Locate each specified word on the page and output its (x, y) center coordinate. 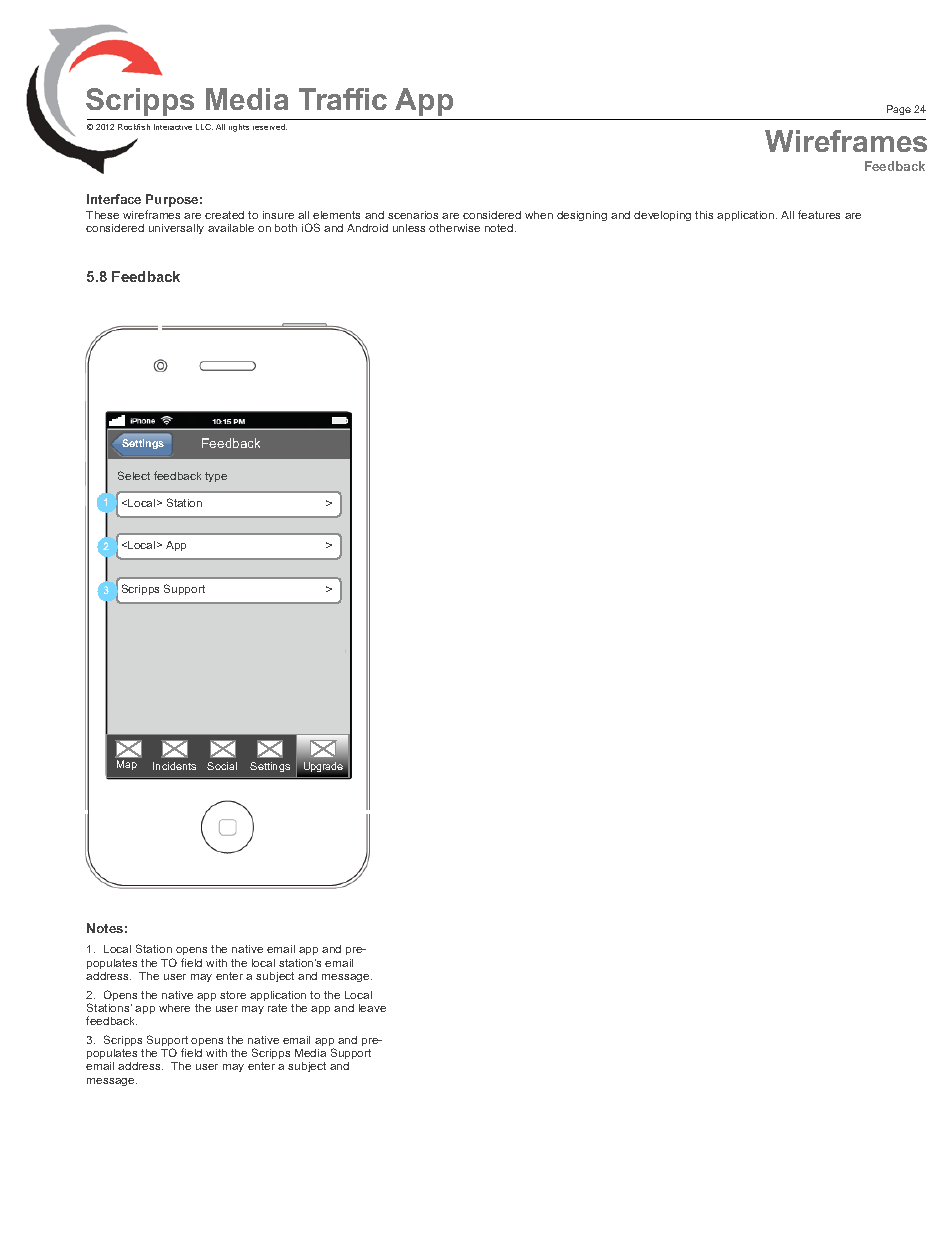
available (231, 228)
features (819, 214)
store (233, 995)
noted (500, 228)
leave (372, 1008)
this (704, 215)
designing (582, 216)
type (216, 477)
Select (134, 475)
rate (277, 1008)
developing (662, 216)
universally (176, 229)
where (174, 1008)
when (539, 215)
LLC (204, 127)
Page (899, 110)
